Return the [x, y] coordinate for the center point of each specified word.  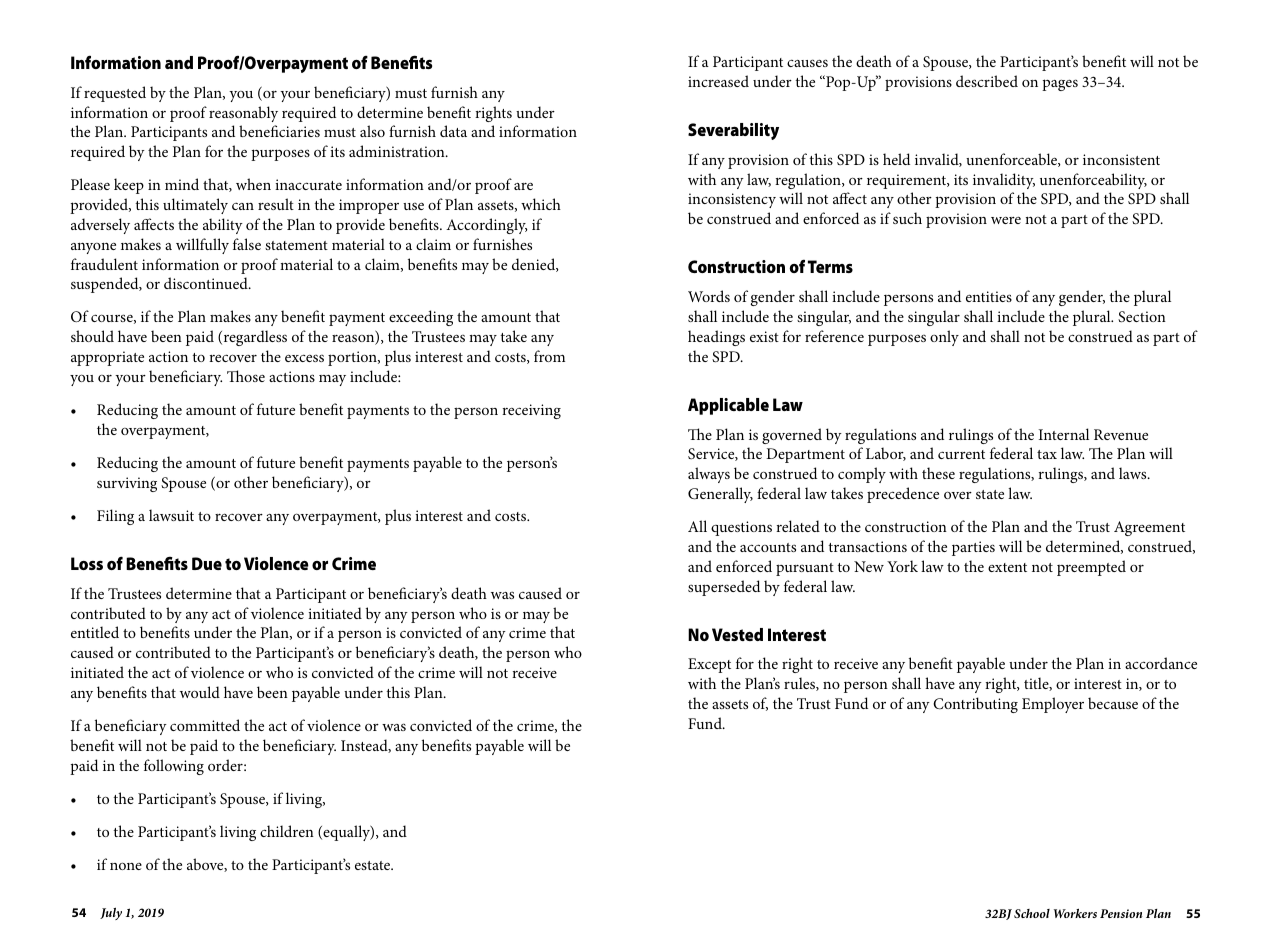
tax [1047, 454]
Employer [1053, 705]
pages [1060, 85]
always [709, 475]
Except [709, 665]
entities [989, 296]
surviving [127, 484]
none [126, 866]
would [200, 692]
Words [709, 296]
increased [718, 81]
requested [115, 94]
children [287, 831]
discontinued [207, 283]
